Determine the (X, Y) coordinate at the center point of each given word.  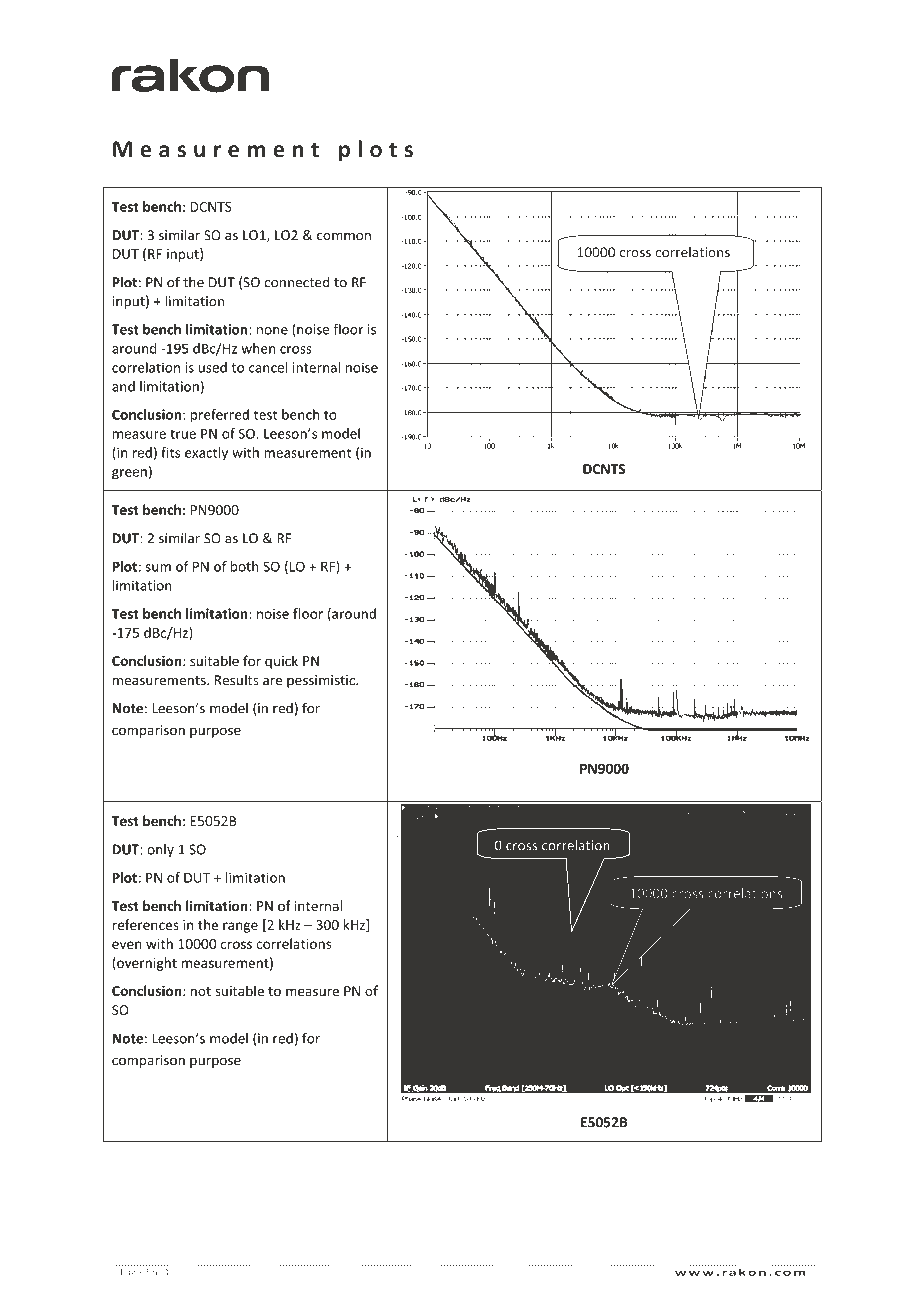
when (258, 348)
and (123, 386)
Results (237, 680)
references (146, 924)
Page (131, 1273)
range (240, 927)
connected (297, 282)
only (160, 850)
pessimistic (322, 681)
